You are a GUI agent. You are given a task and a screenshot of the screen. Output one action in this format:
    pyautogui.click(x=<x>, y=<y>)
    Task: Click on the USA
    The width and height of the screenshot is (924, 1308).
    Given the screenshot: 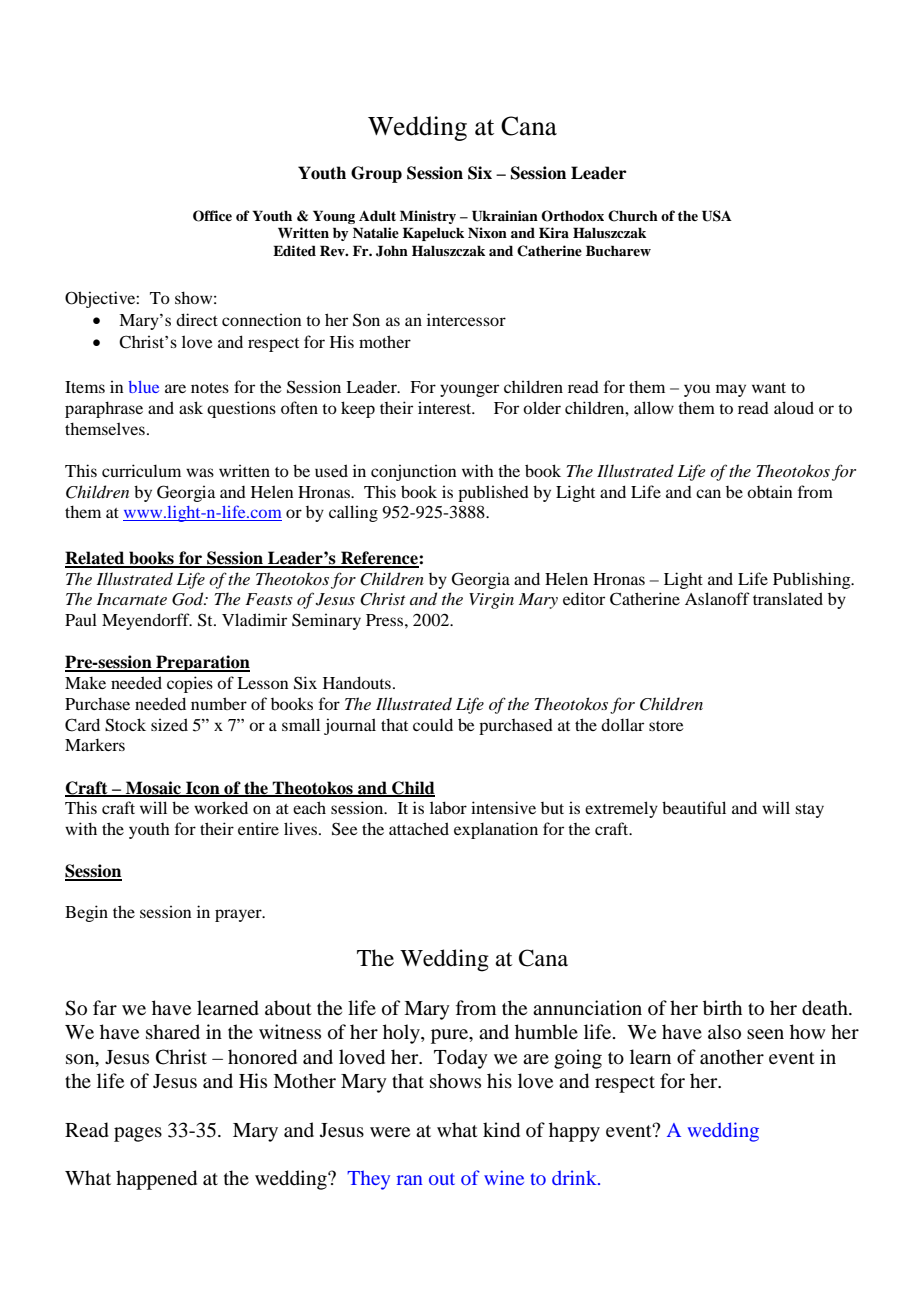 What is the action you would take?
    pyautogui.click(x=717, y=216)
